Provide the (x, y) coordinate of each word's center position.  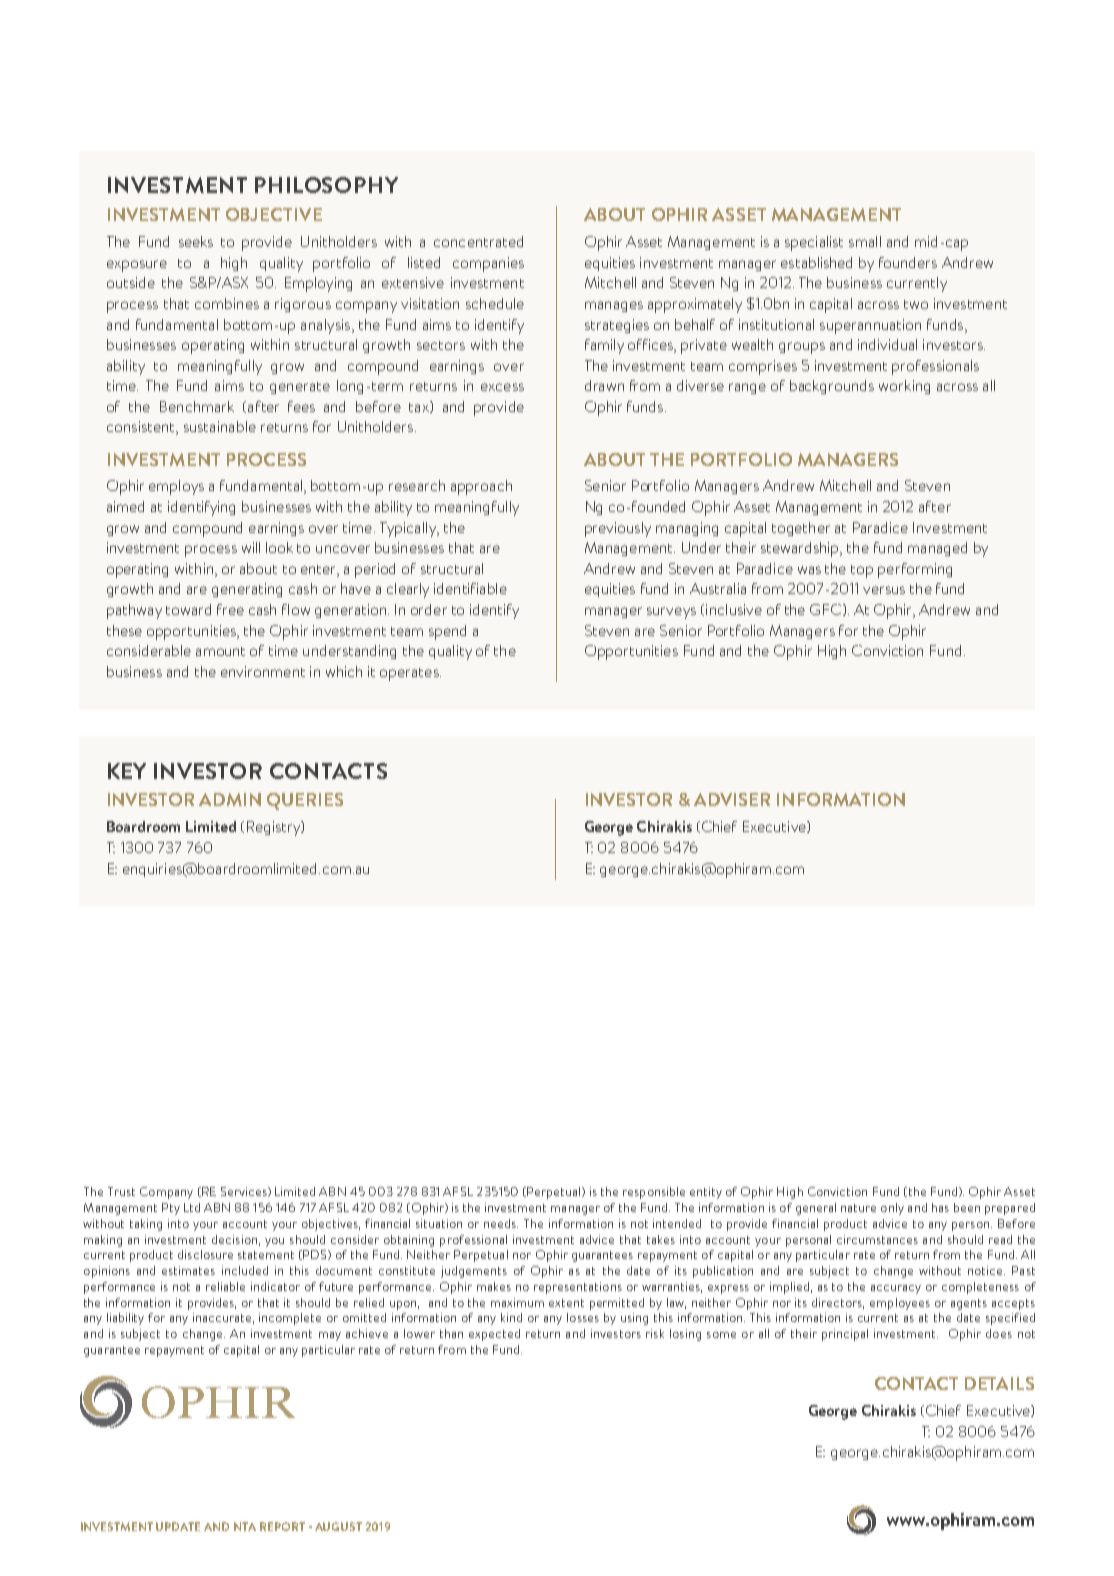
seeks (196, 241)
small (865, 241)
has (940, 1207)
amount (220, 651)
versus (884, 590)
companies (488, 264)
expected (494, 1335)
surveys (671, 613)
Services (245, 1192)
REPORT (282, 1526)
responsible (654, 1193)
